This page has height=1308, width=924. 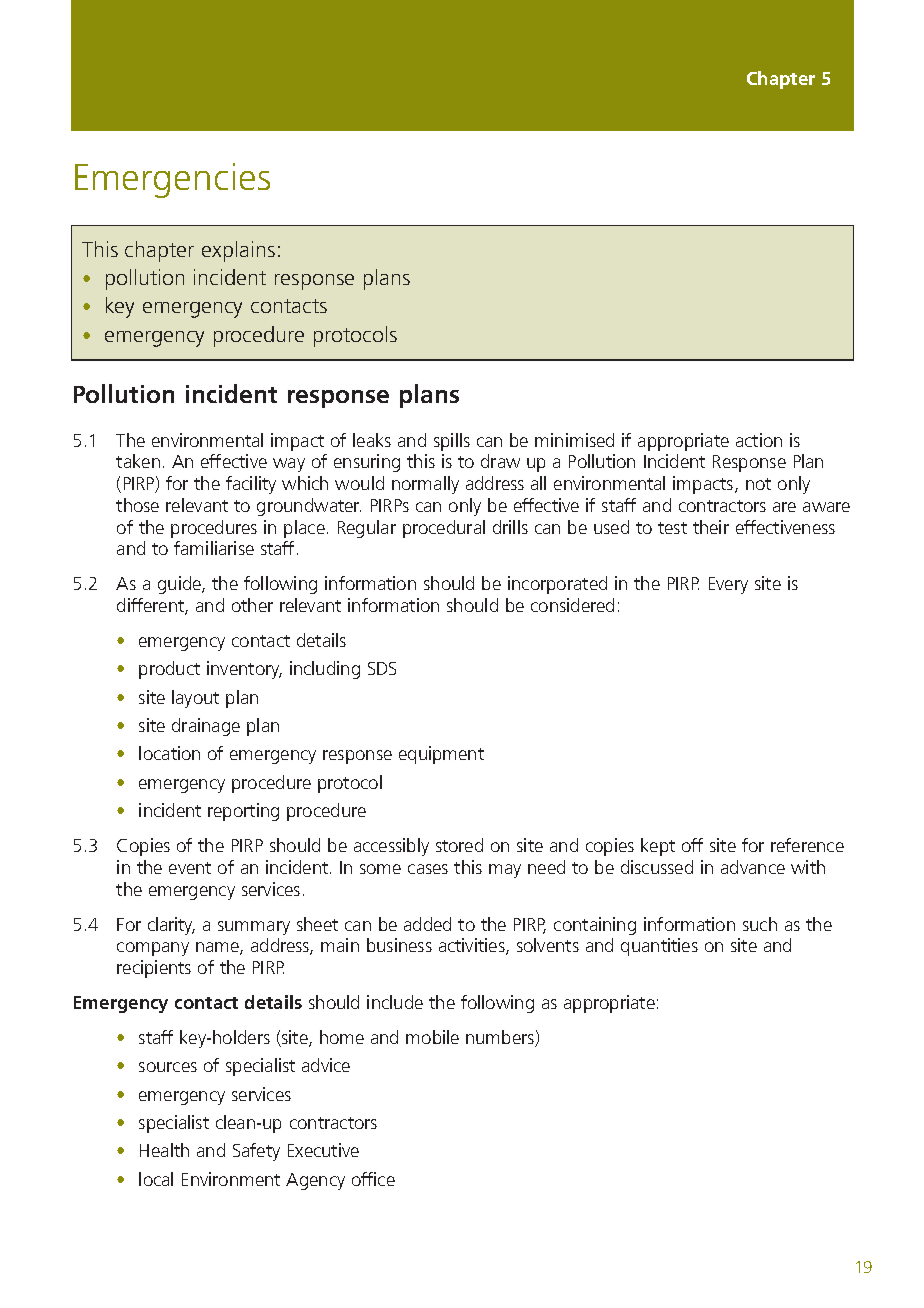 What do you see at coordinates (172, 180) in the page?
I see `Emergencies` at bounding box center [172, 180].
